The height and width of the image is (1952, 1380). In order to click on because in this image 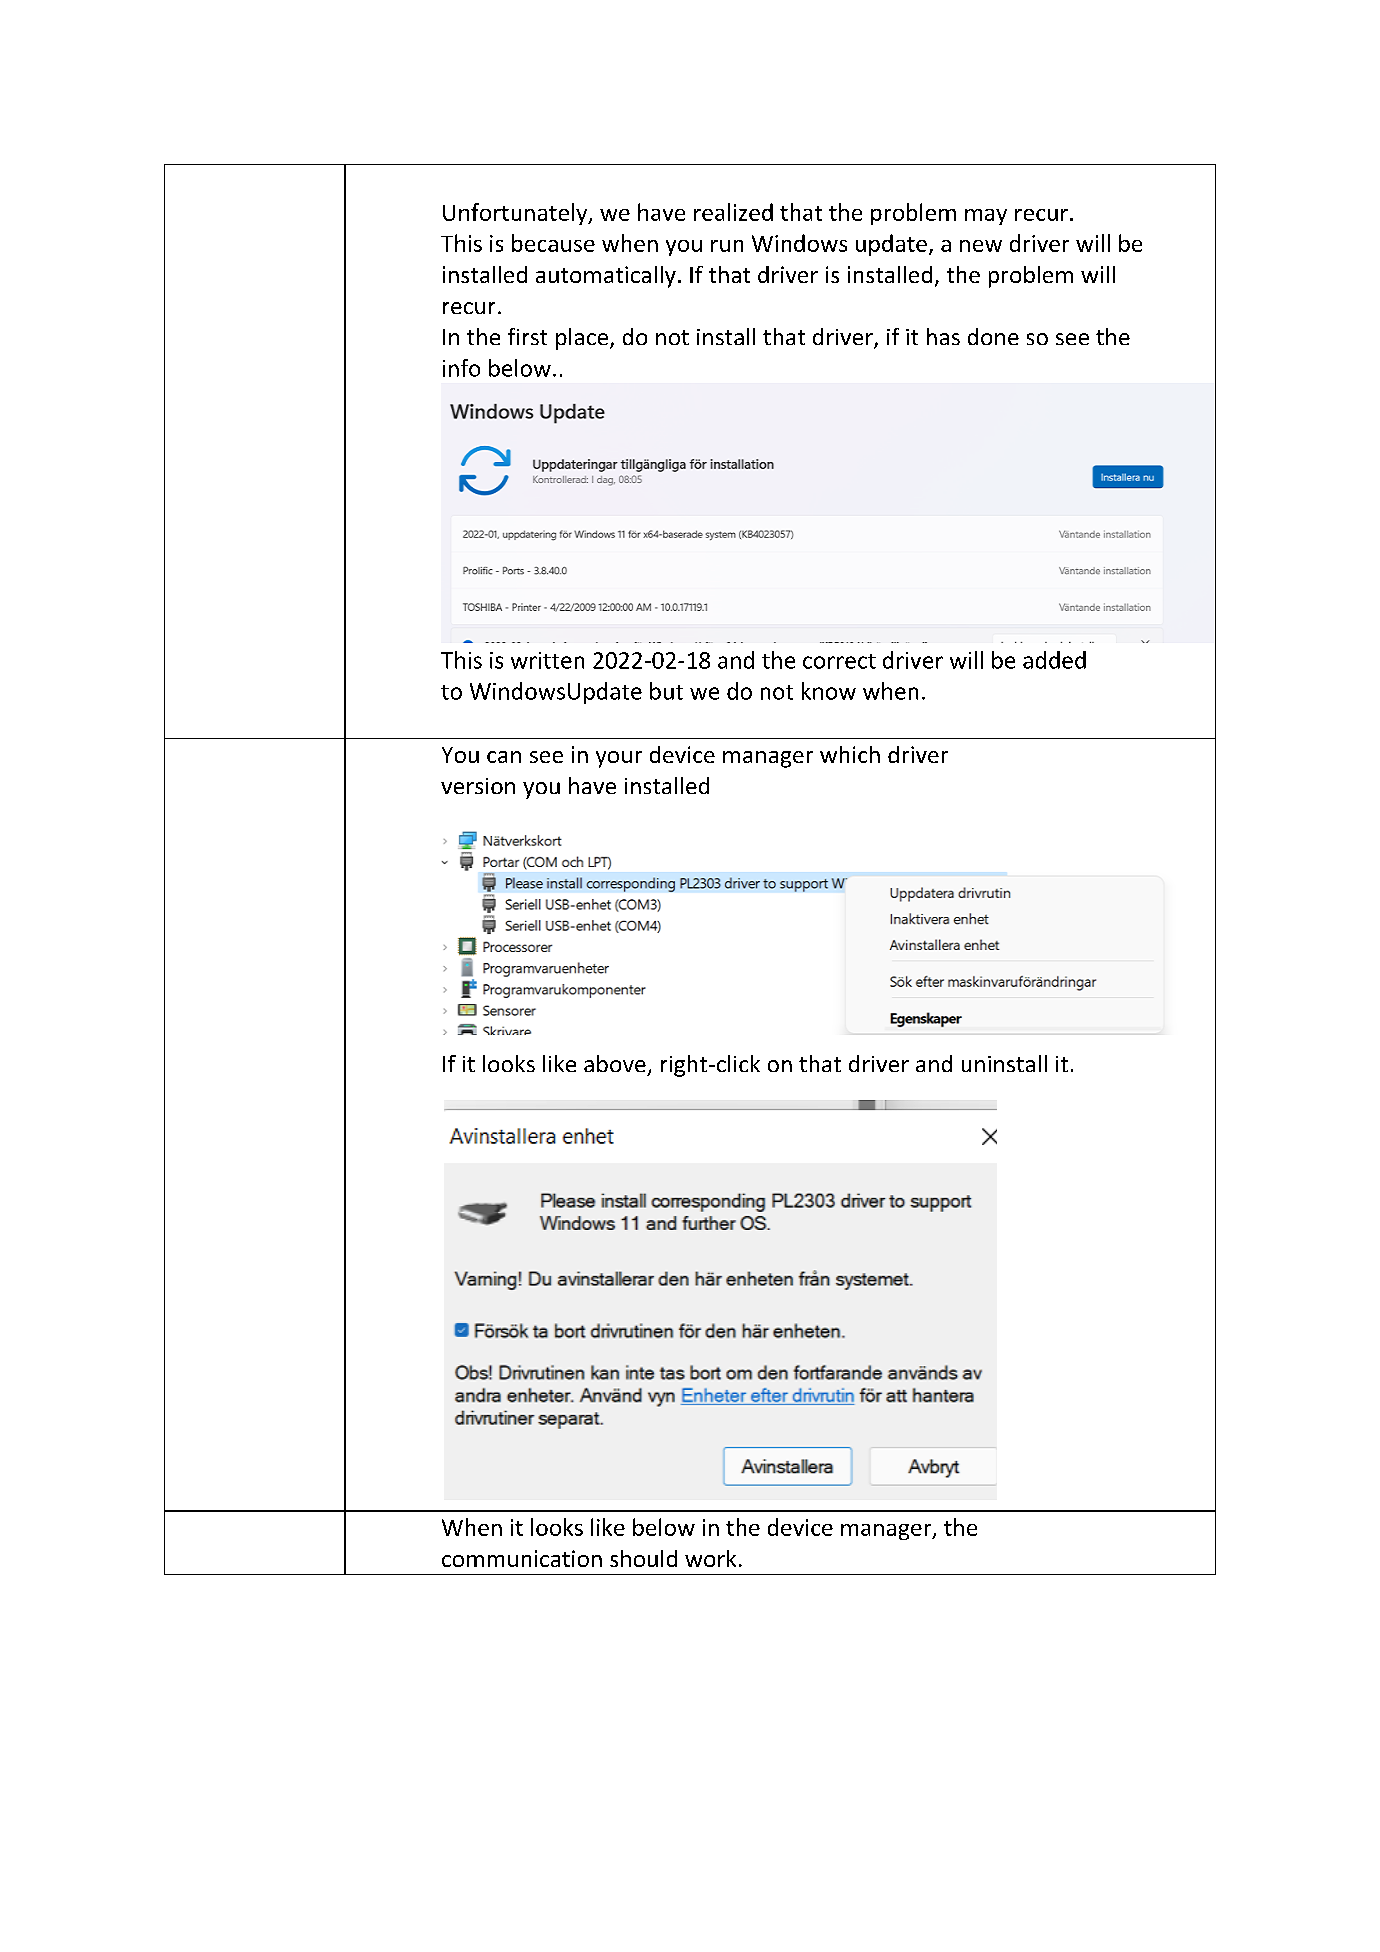, I will do `click(553, 243)`.
